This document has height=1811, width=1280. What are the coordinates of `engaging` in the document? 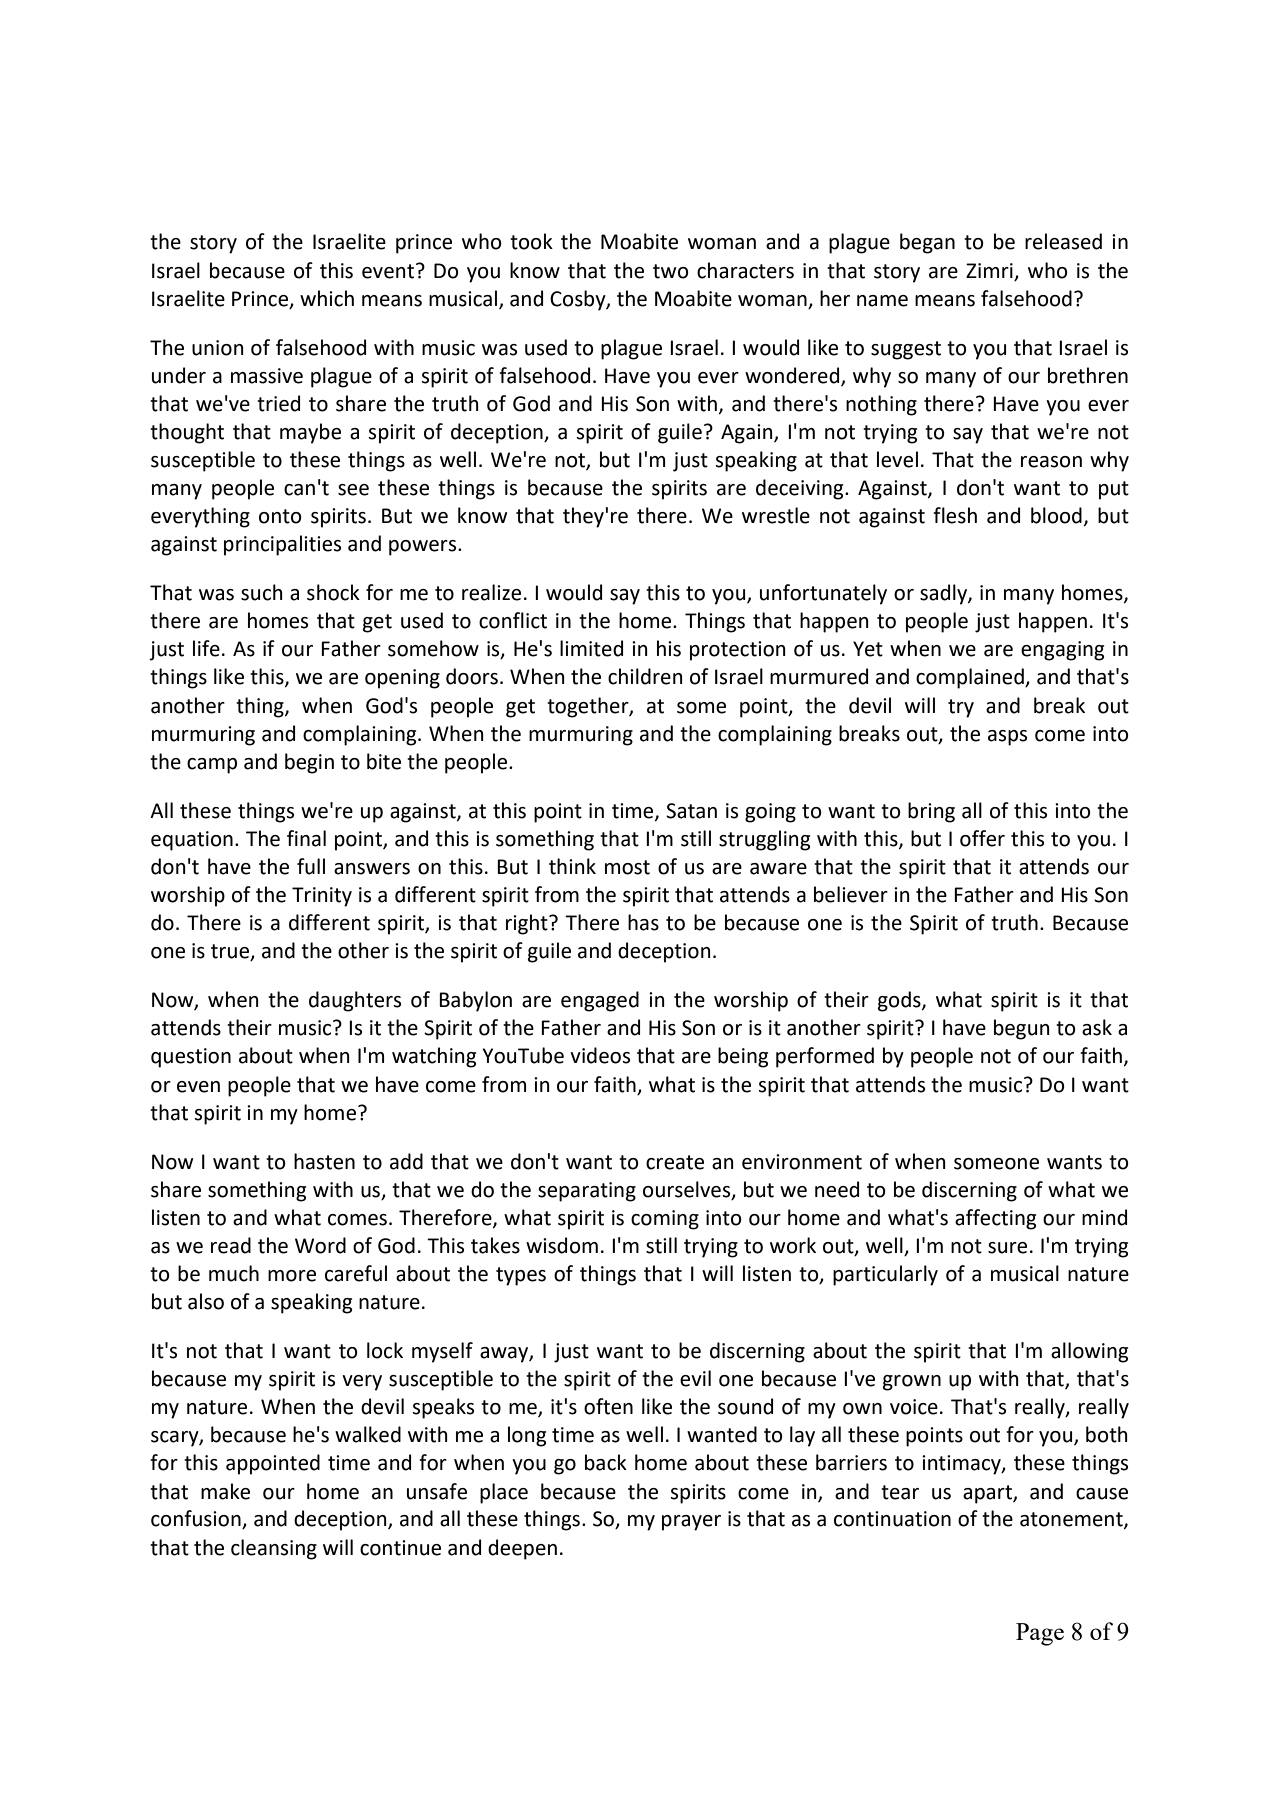 It's located at (1062, 651).
